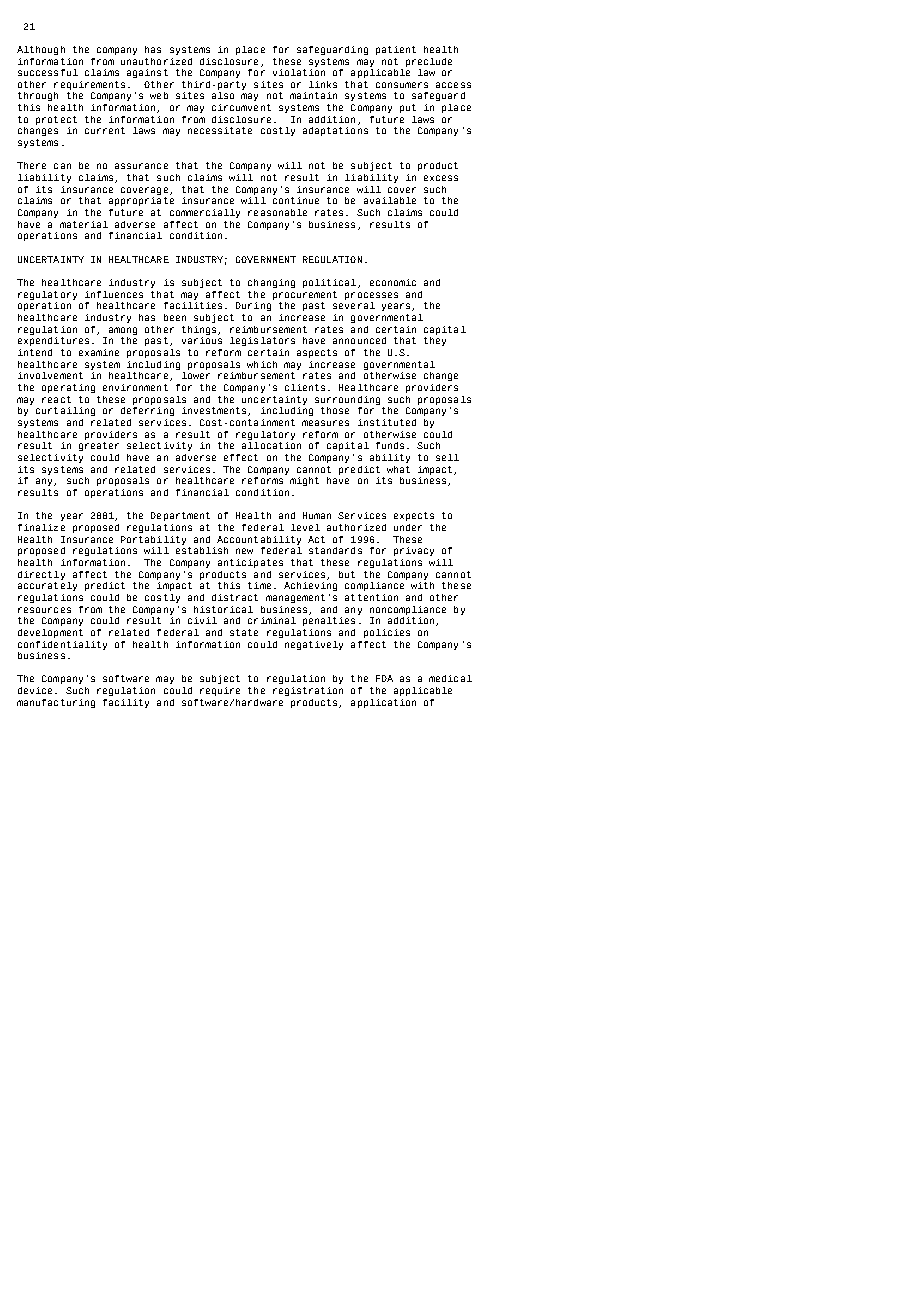  I want to click on they, so click(435, 340).
